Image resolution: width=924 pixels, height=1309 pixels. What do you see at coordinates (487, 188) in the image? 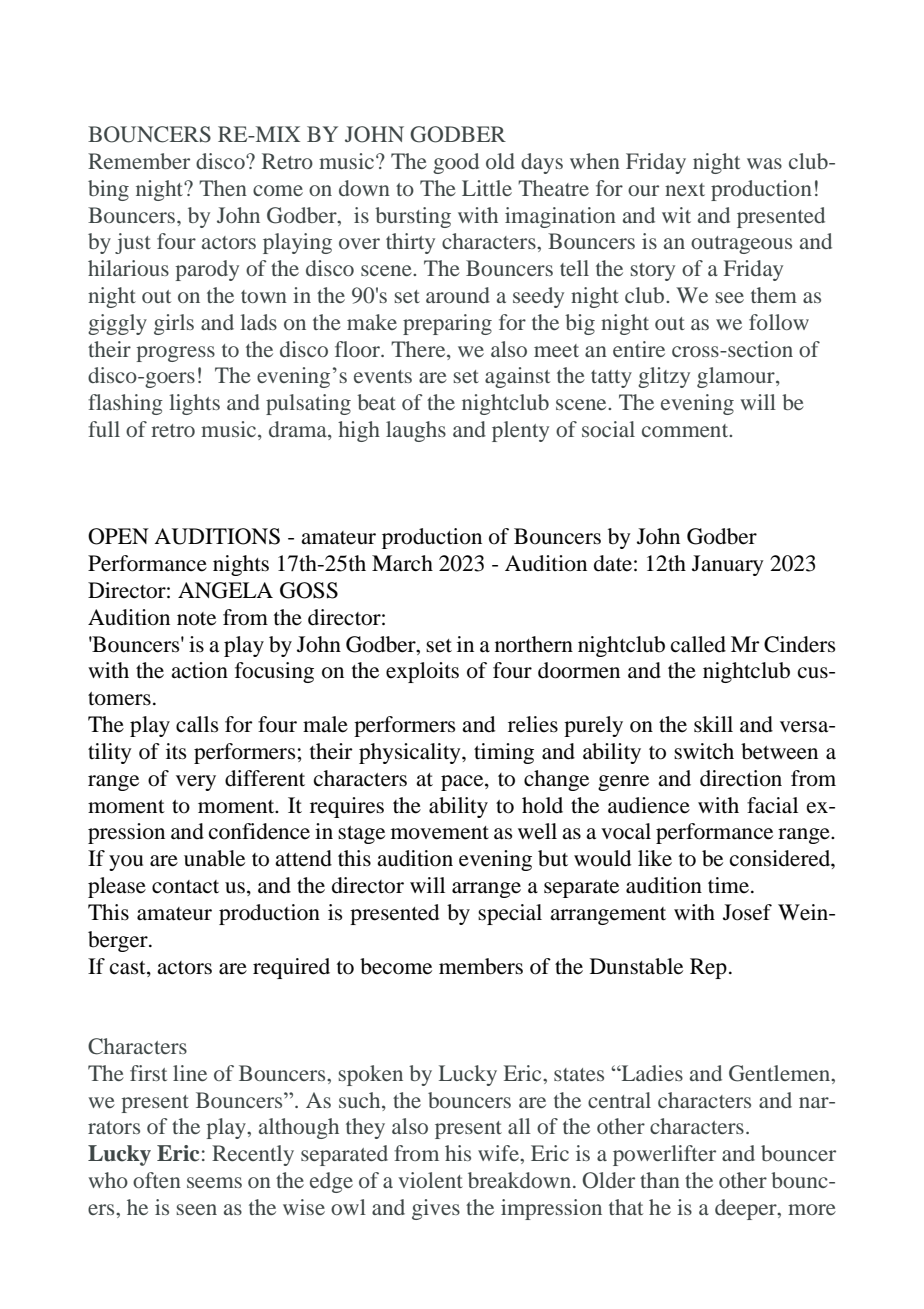
I see `Little` at bounding box center [487, 188].
